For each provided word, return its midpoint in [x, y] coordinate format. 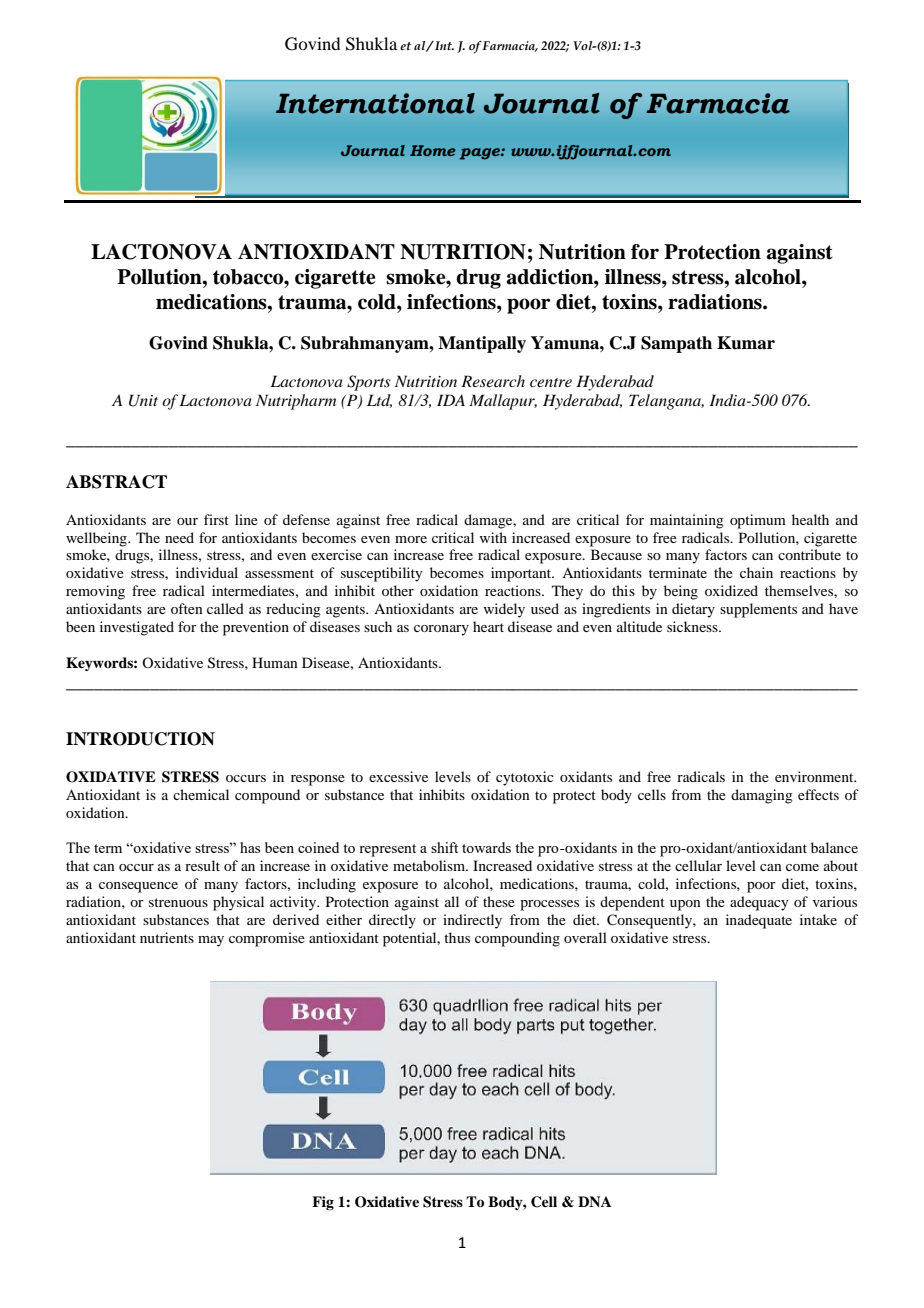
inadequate [759, 921]
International [375, 103]
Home [433, 150]
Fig [323, 1203]
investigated [137, 628]
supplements [758, 610]
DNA [595, 1201]
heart [488, 626]
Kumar [746, 343]
